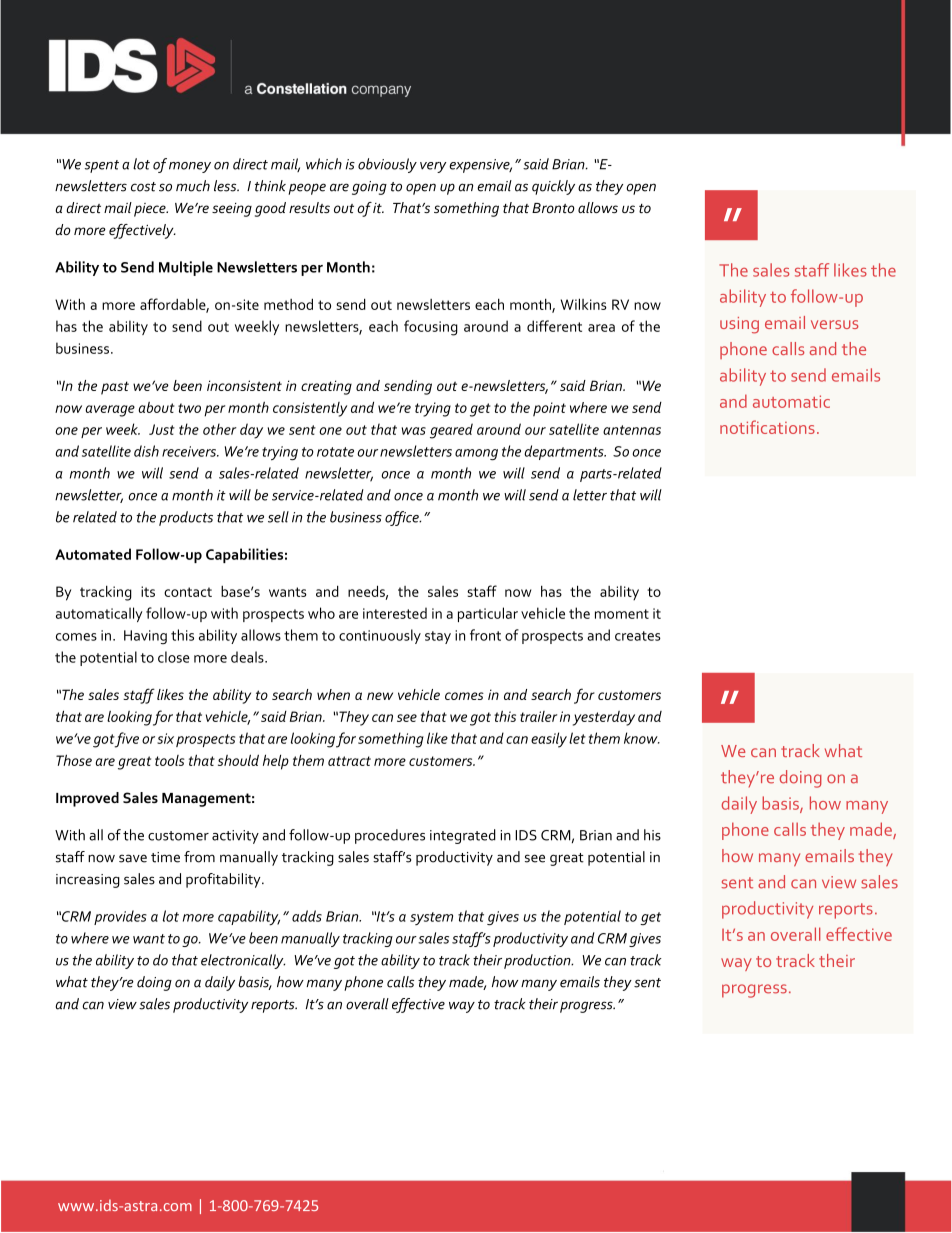 The height and width of the page is (1233, 952). I want to click on provides, so click(120, 917).
